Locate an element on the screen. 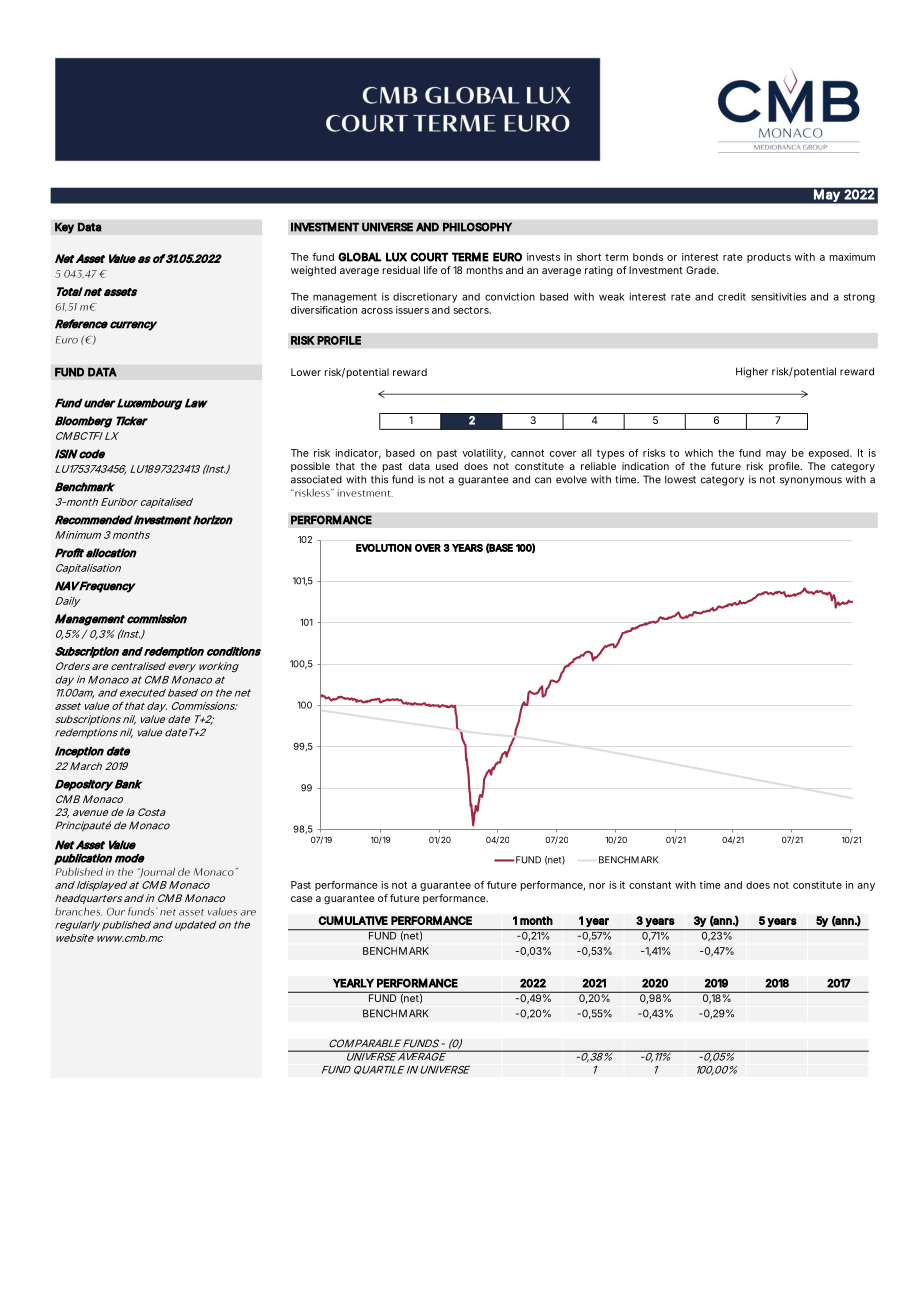 The height and width of the screenshot is (1308, 924). any is located at coordinates (866, 887).
